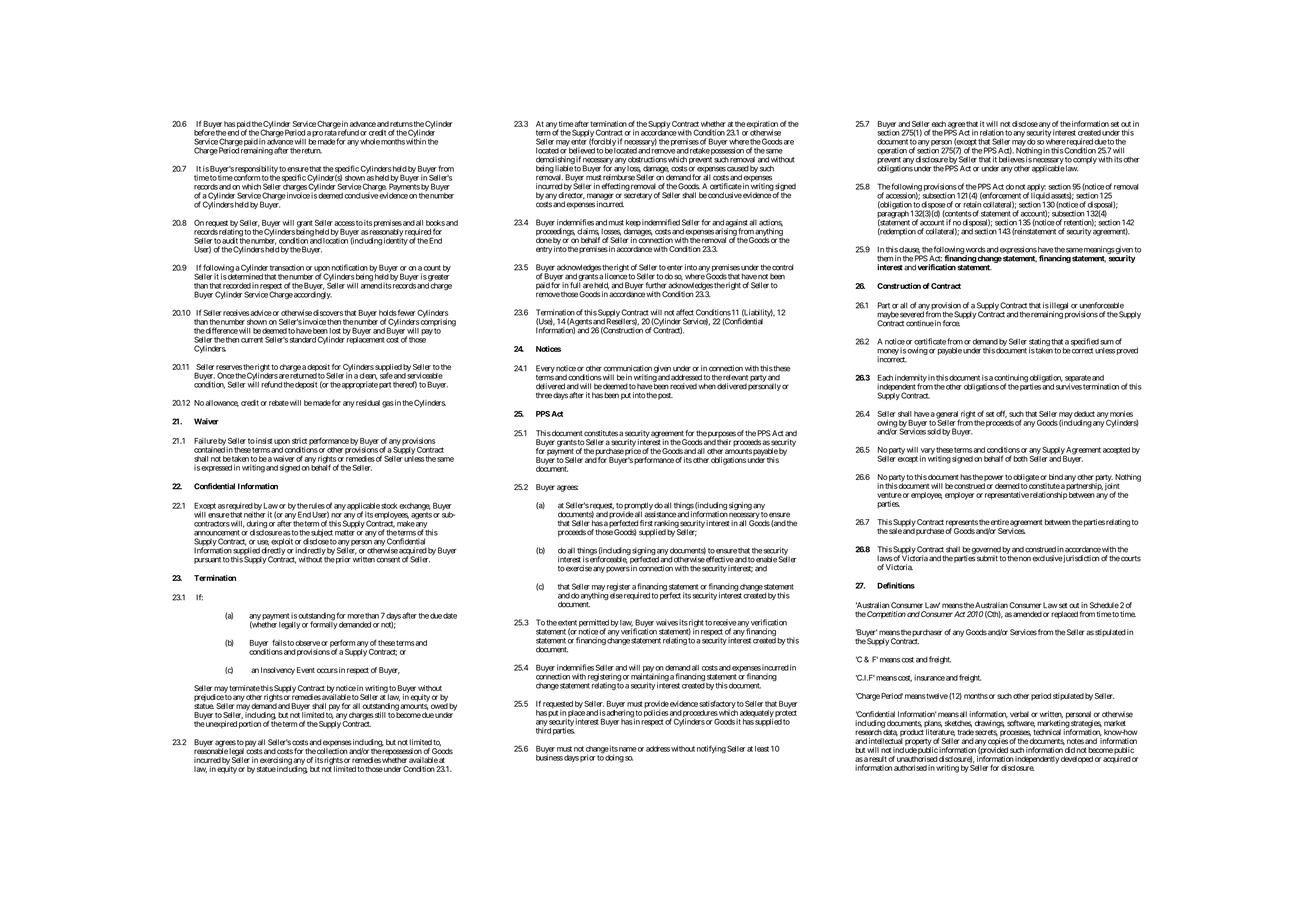 This page has width=1308, height=924. Describe the element at coordinates (1075, 741) in the page. I see `notes` at that location.
